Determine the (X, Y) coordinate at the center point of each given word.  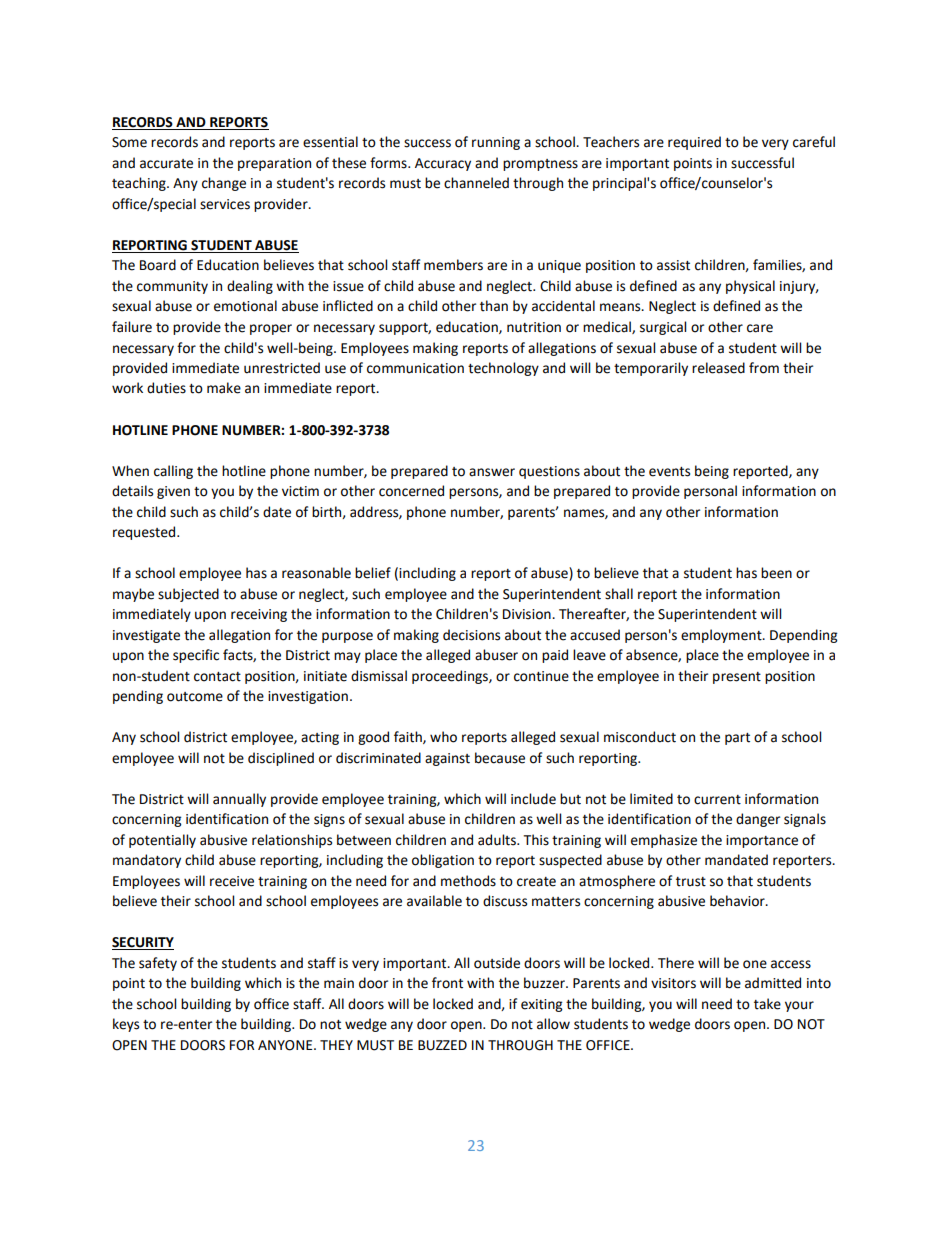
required (694, 143)
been (776, 573)
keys (126, 1025)
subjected (188, 595)
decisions (471, 635)
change (224, 184)
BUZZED (442, 1045)
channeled (476, 183)
